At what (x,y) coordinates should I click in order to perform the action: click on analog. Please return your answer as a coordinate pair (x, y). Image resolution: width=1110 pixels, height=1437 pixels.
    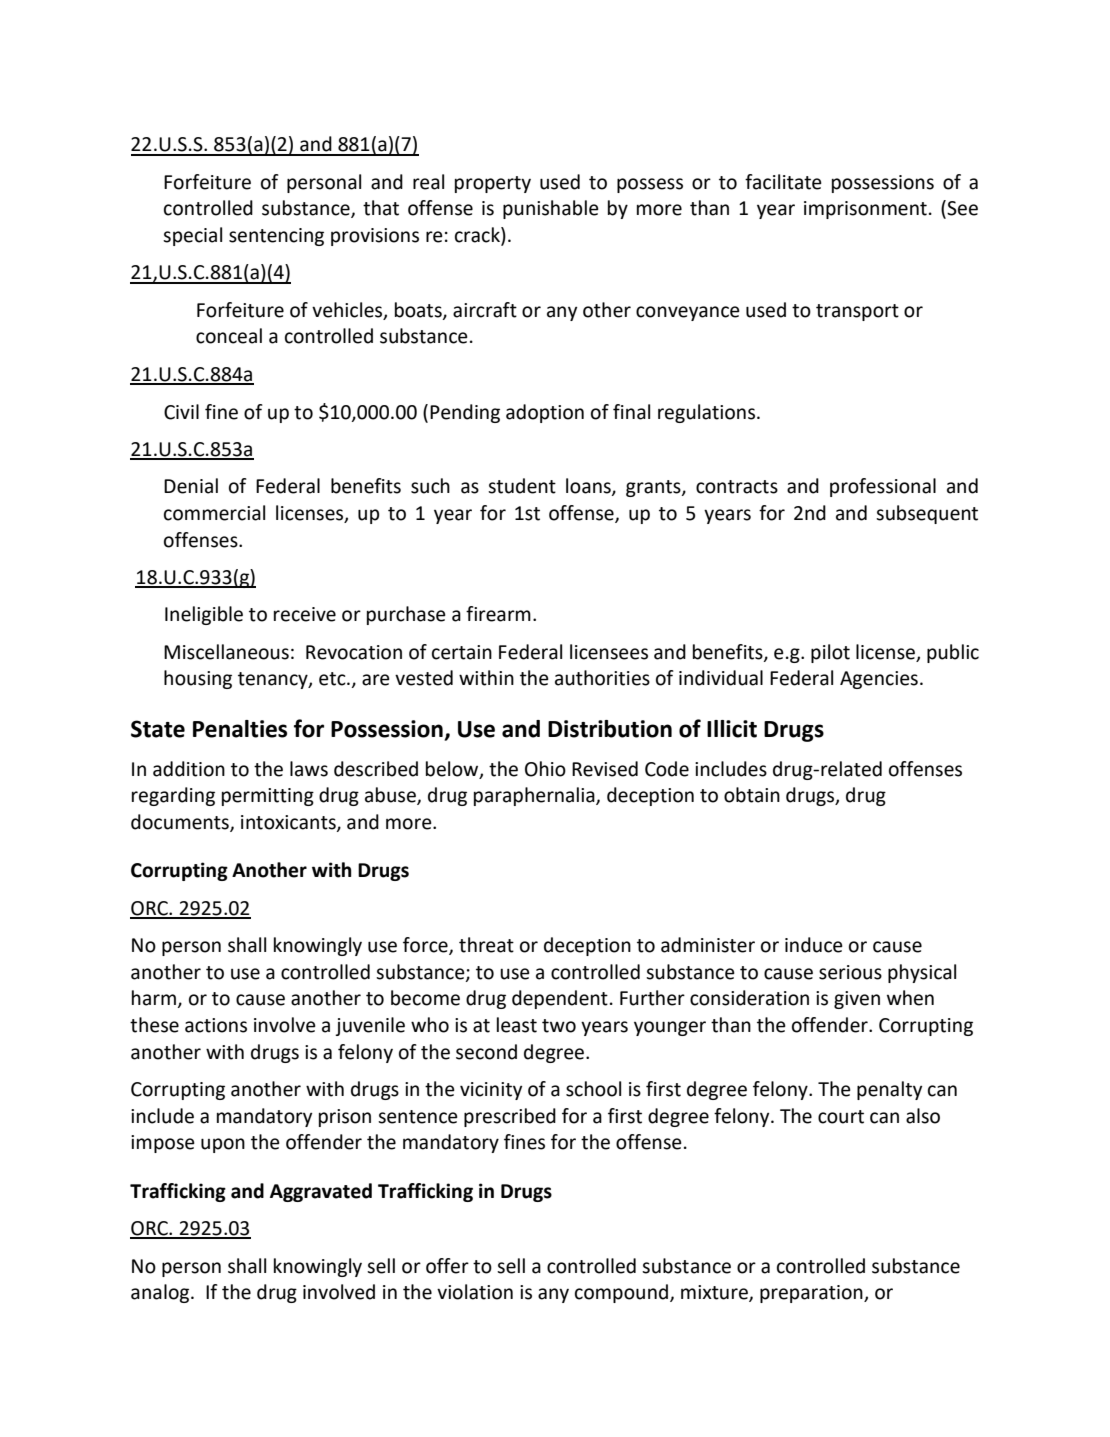
    Looking at the image, I should click on (161, 1293).
